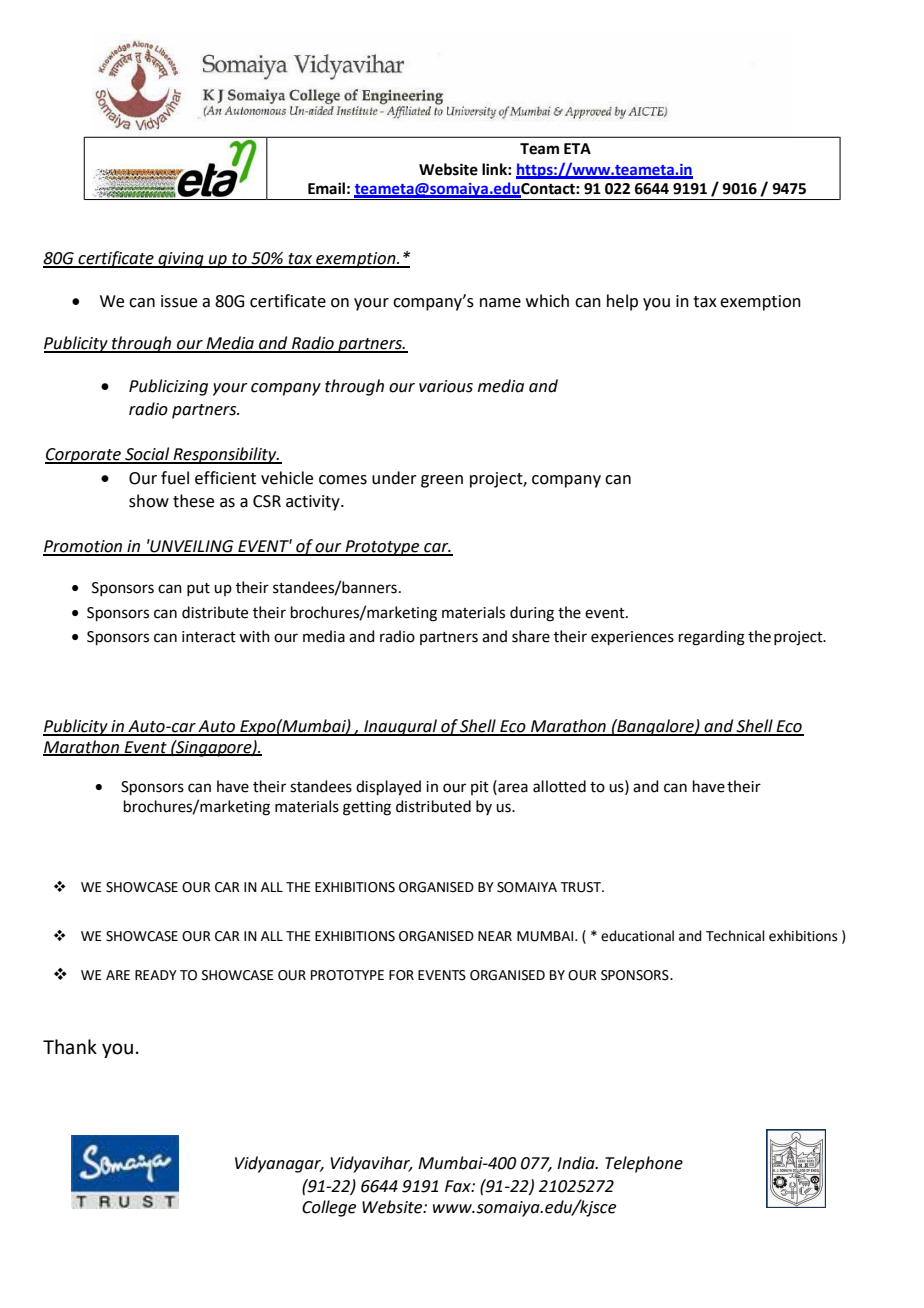  What do you see at coordinates (637, 936) in the screenshot?
I see `educational` at bounding box center [637, 936].
